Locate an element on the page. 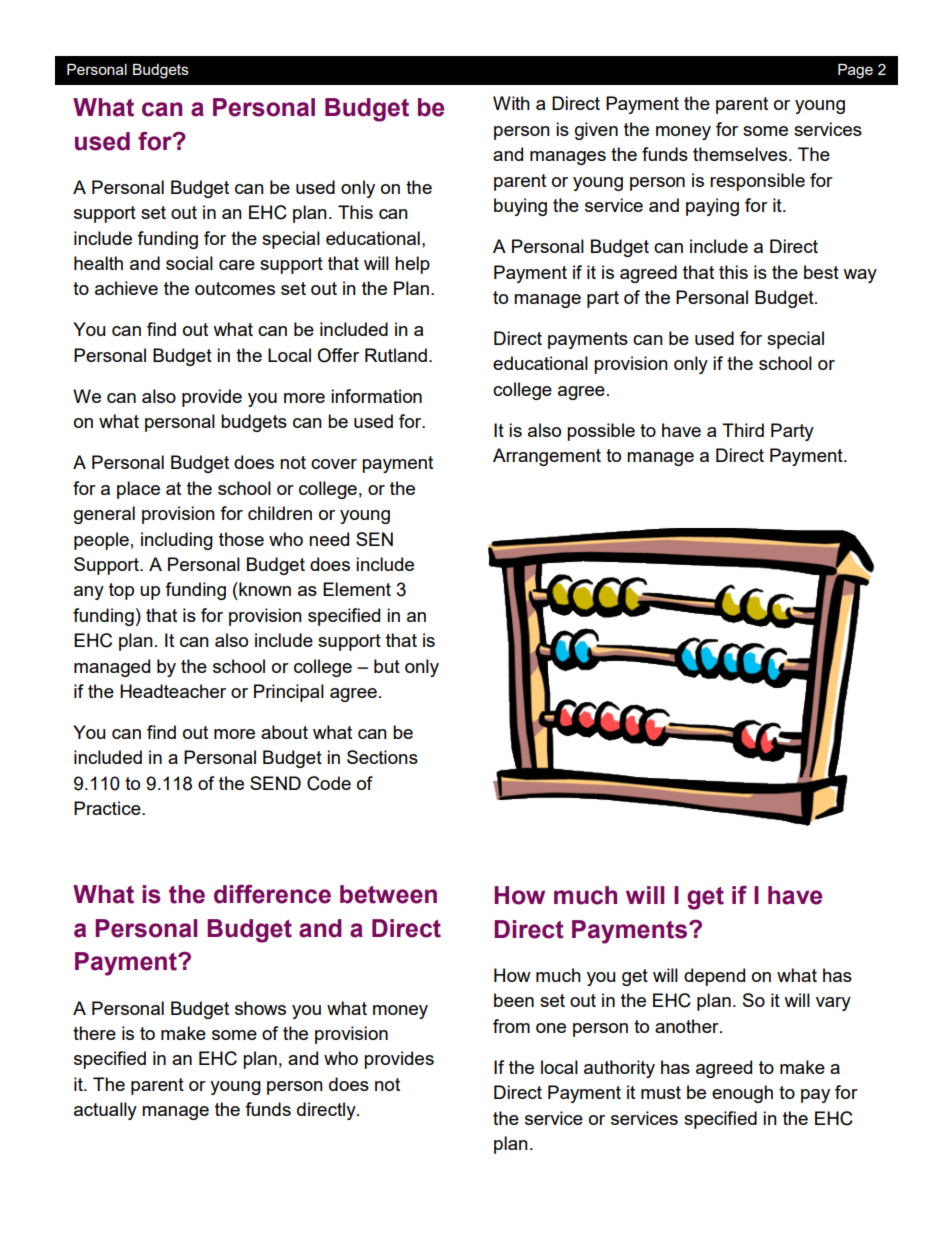 The height and width of the image is (1233, 952). from is located at coordinates (511, 1026).
